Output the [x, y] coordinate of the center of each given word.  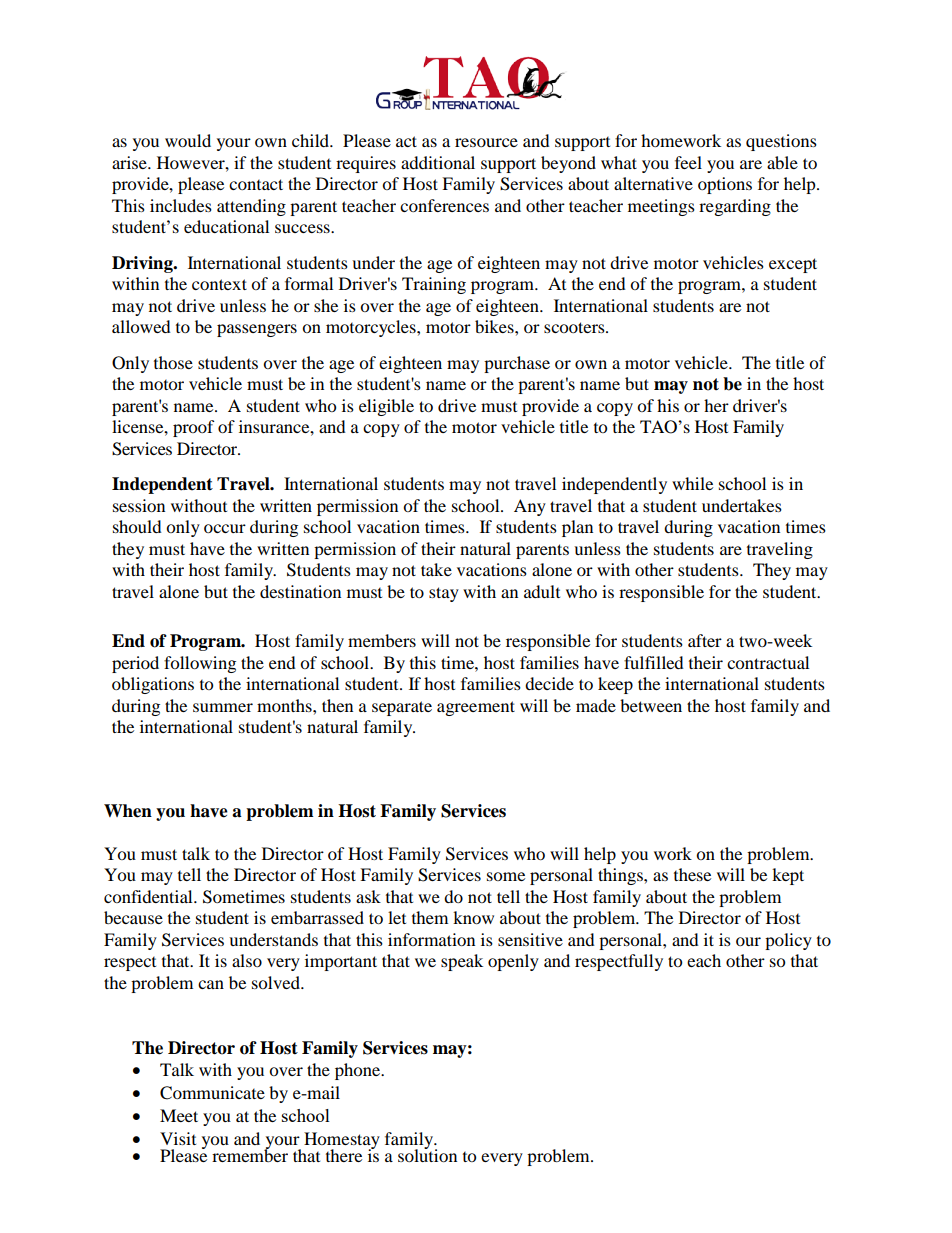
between [651, 705]
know [473, 917]
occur [225, 528]
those [173, 362]
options [725, 185]
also [247, 960]
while [692, 483]
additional [438, 162]
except [793, 265]
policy [788, 941]
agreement [476, 708]
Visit [178, 1138]
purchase [517, 364]
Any [530, 507]
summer [223, 707]
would [188, 140]
